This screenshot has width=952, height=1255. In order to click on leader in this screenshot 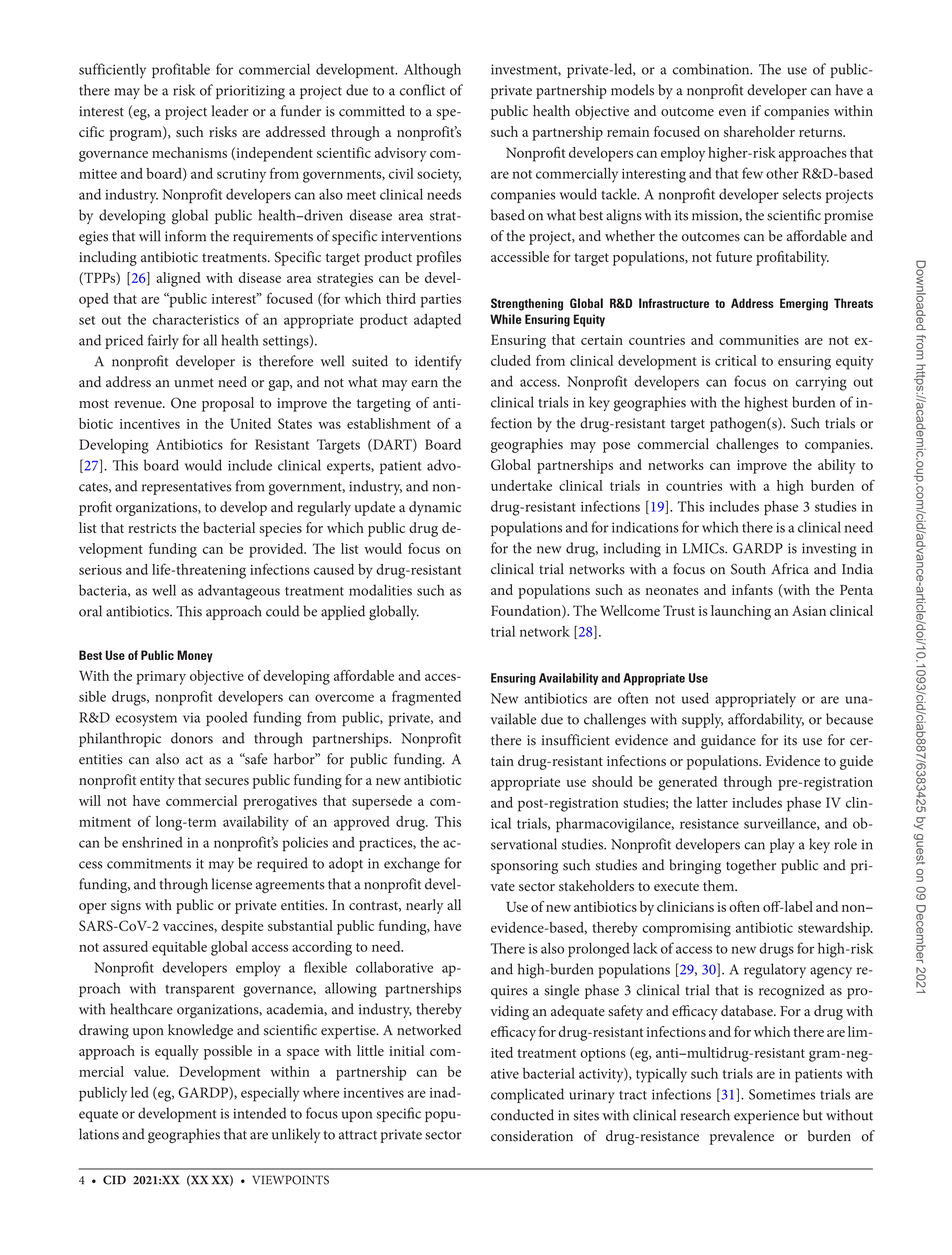, I will do `click(230, 111)`.
